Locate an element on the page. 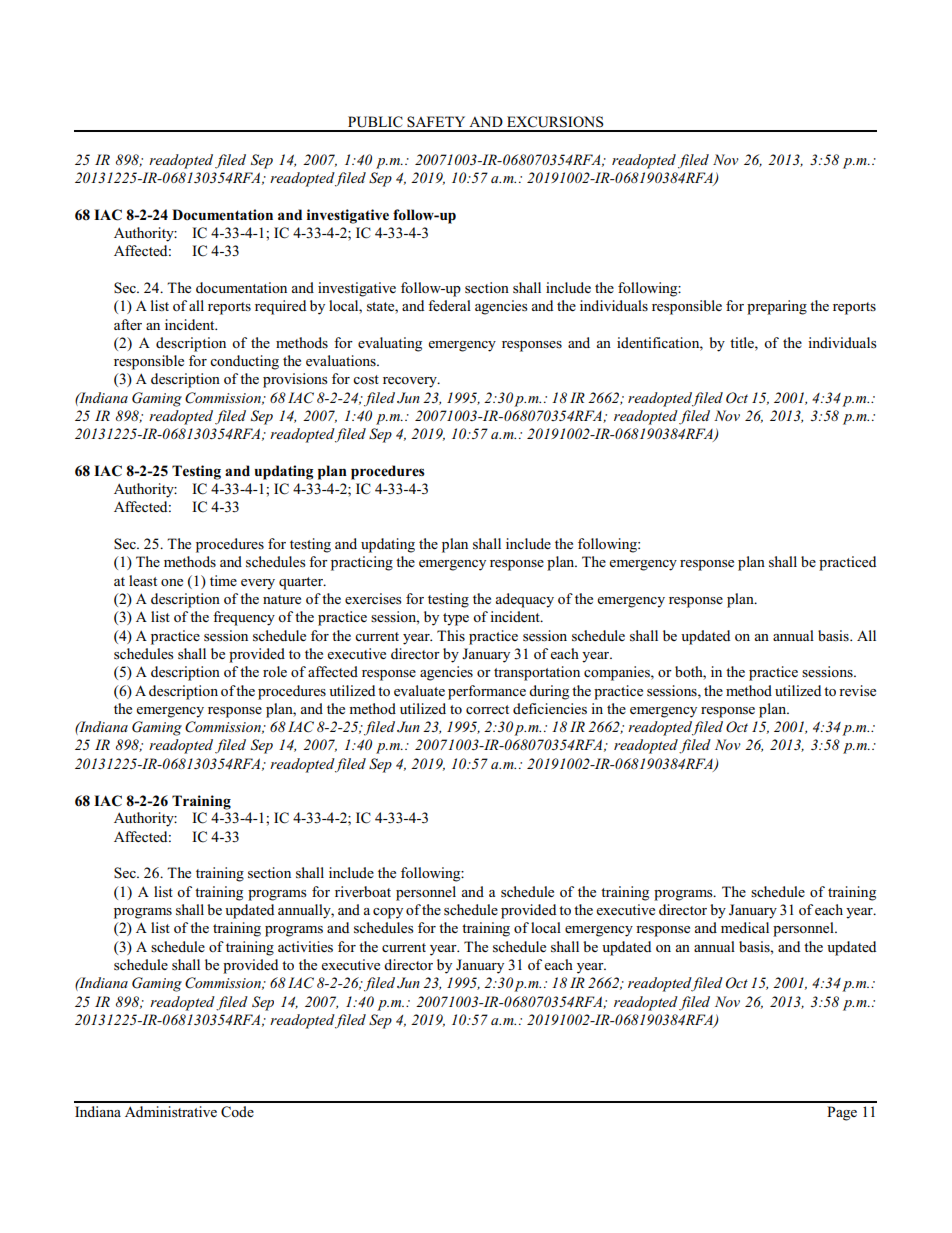 The height and width of the image is (1233, 952). PUBLIC is located at coordinates (375, 122).
